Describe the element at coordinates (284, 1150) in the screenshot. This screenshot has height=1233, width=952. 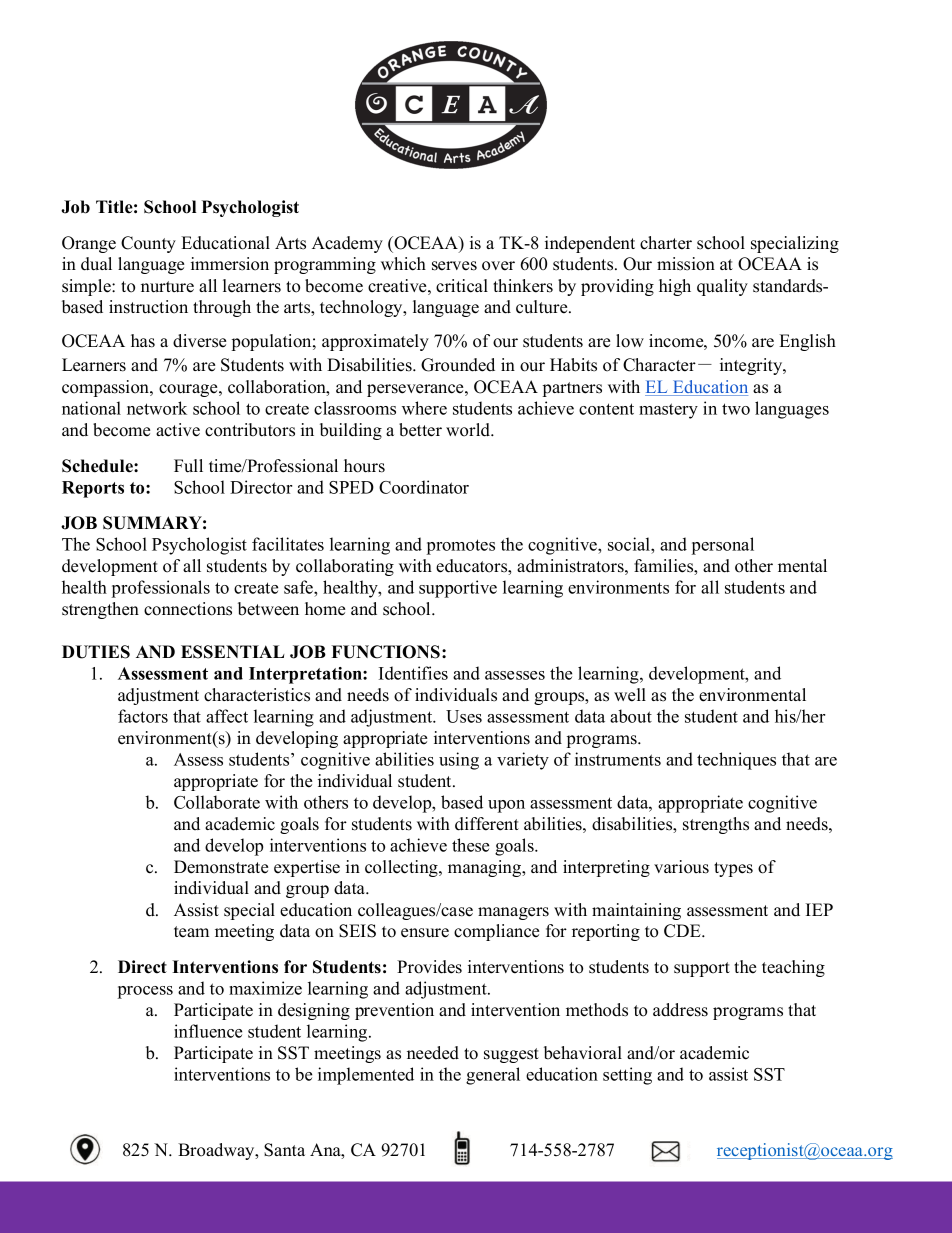
I see `Santa` at that location.
